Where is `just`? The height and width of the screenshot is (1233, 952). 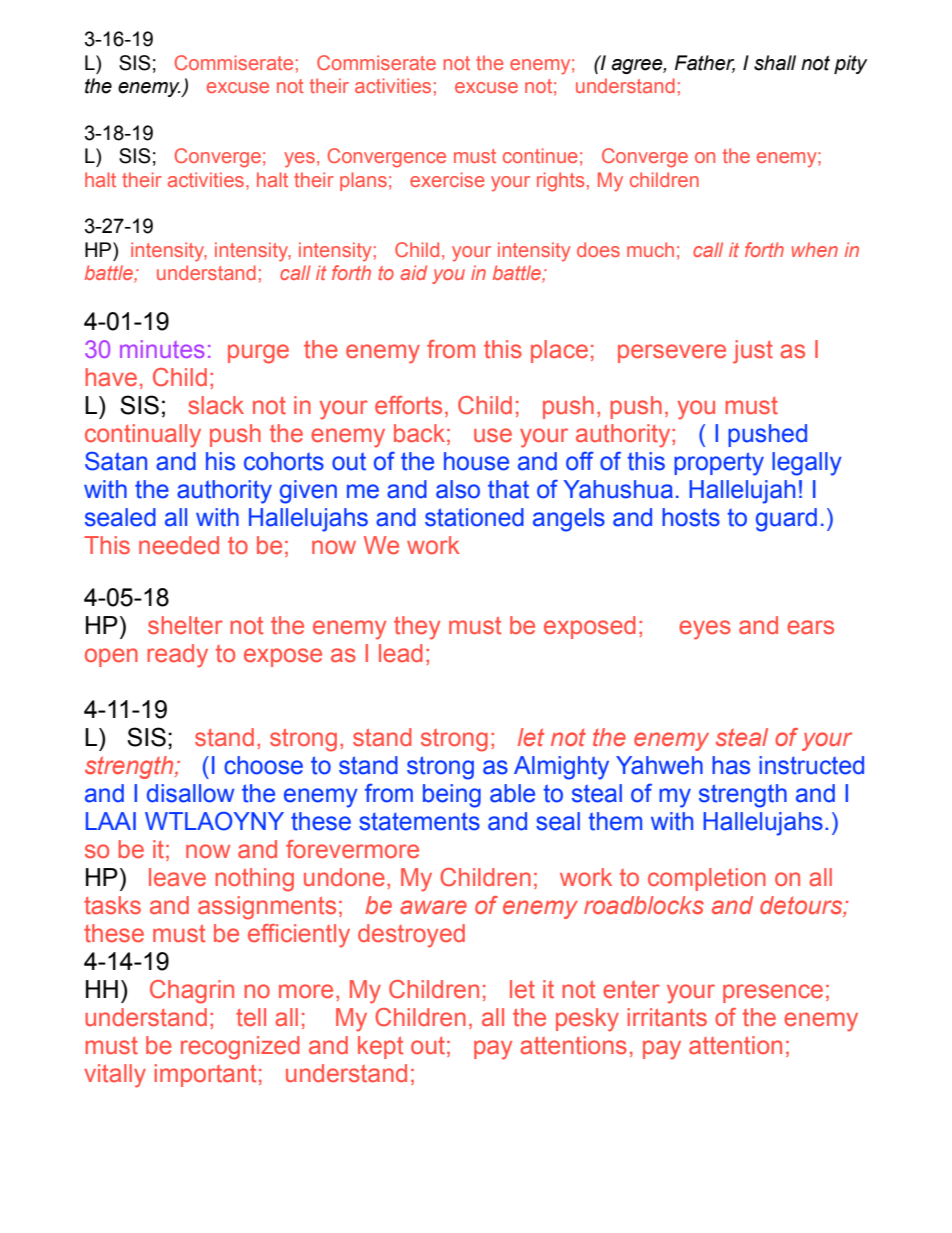
just is located at coordinates (753, 352).
